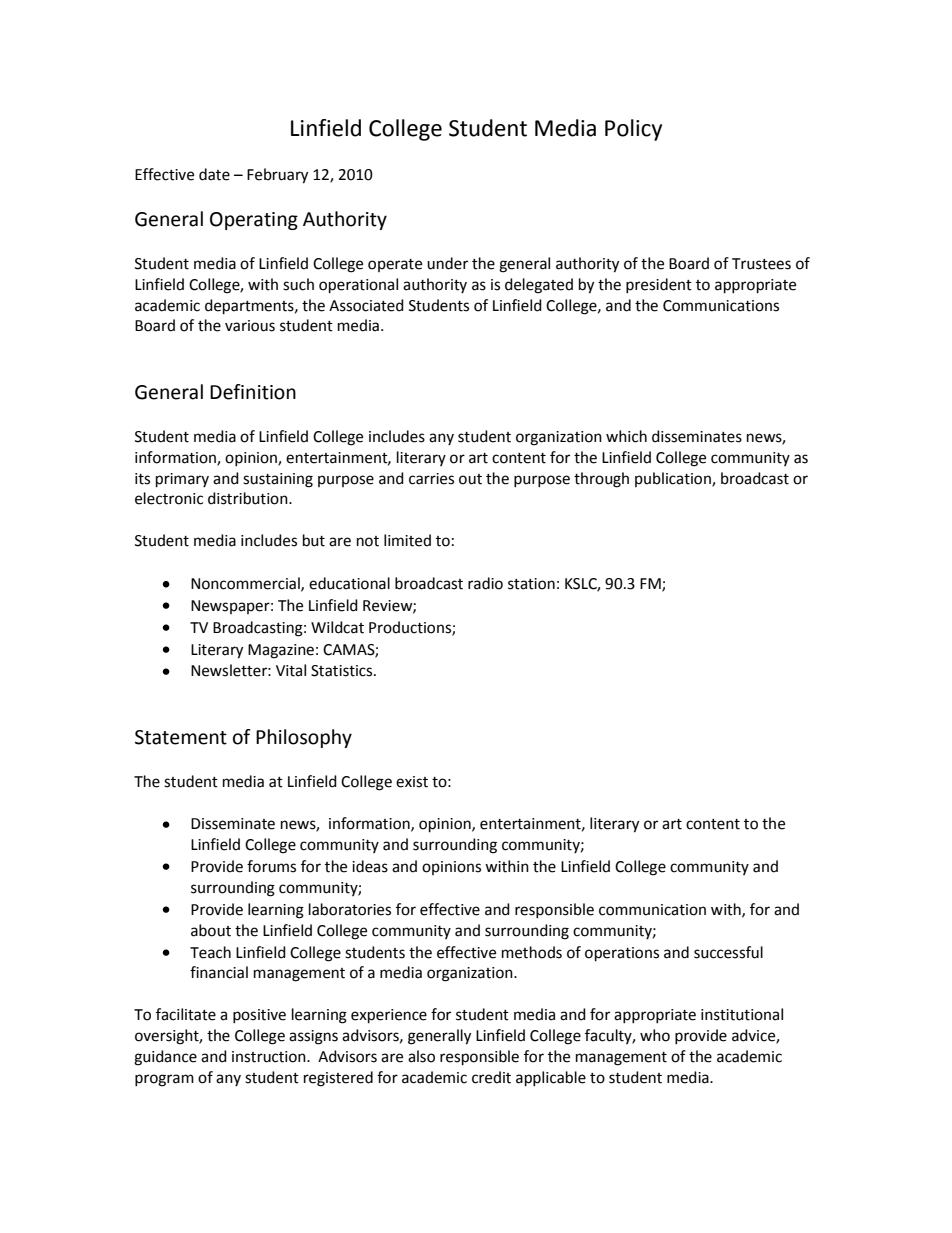 This page has height=1233, width=952. What do you see at coordinates (214, 174) in the page?
I see `date` at bounding box center [214, 174].
